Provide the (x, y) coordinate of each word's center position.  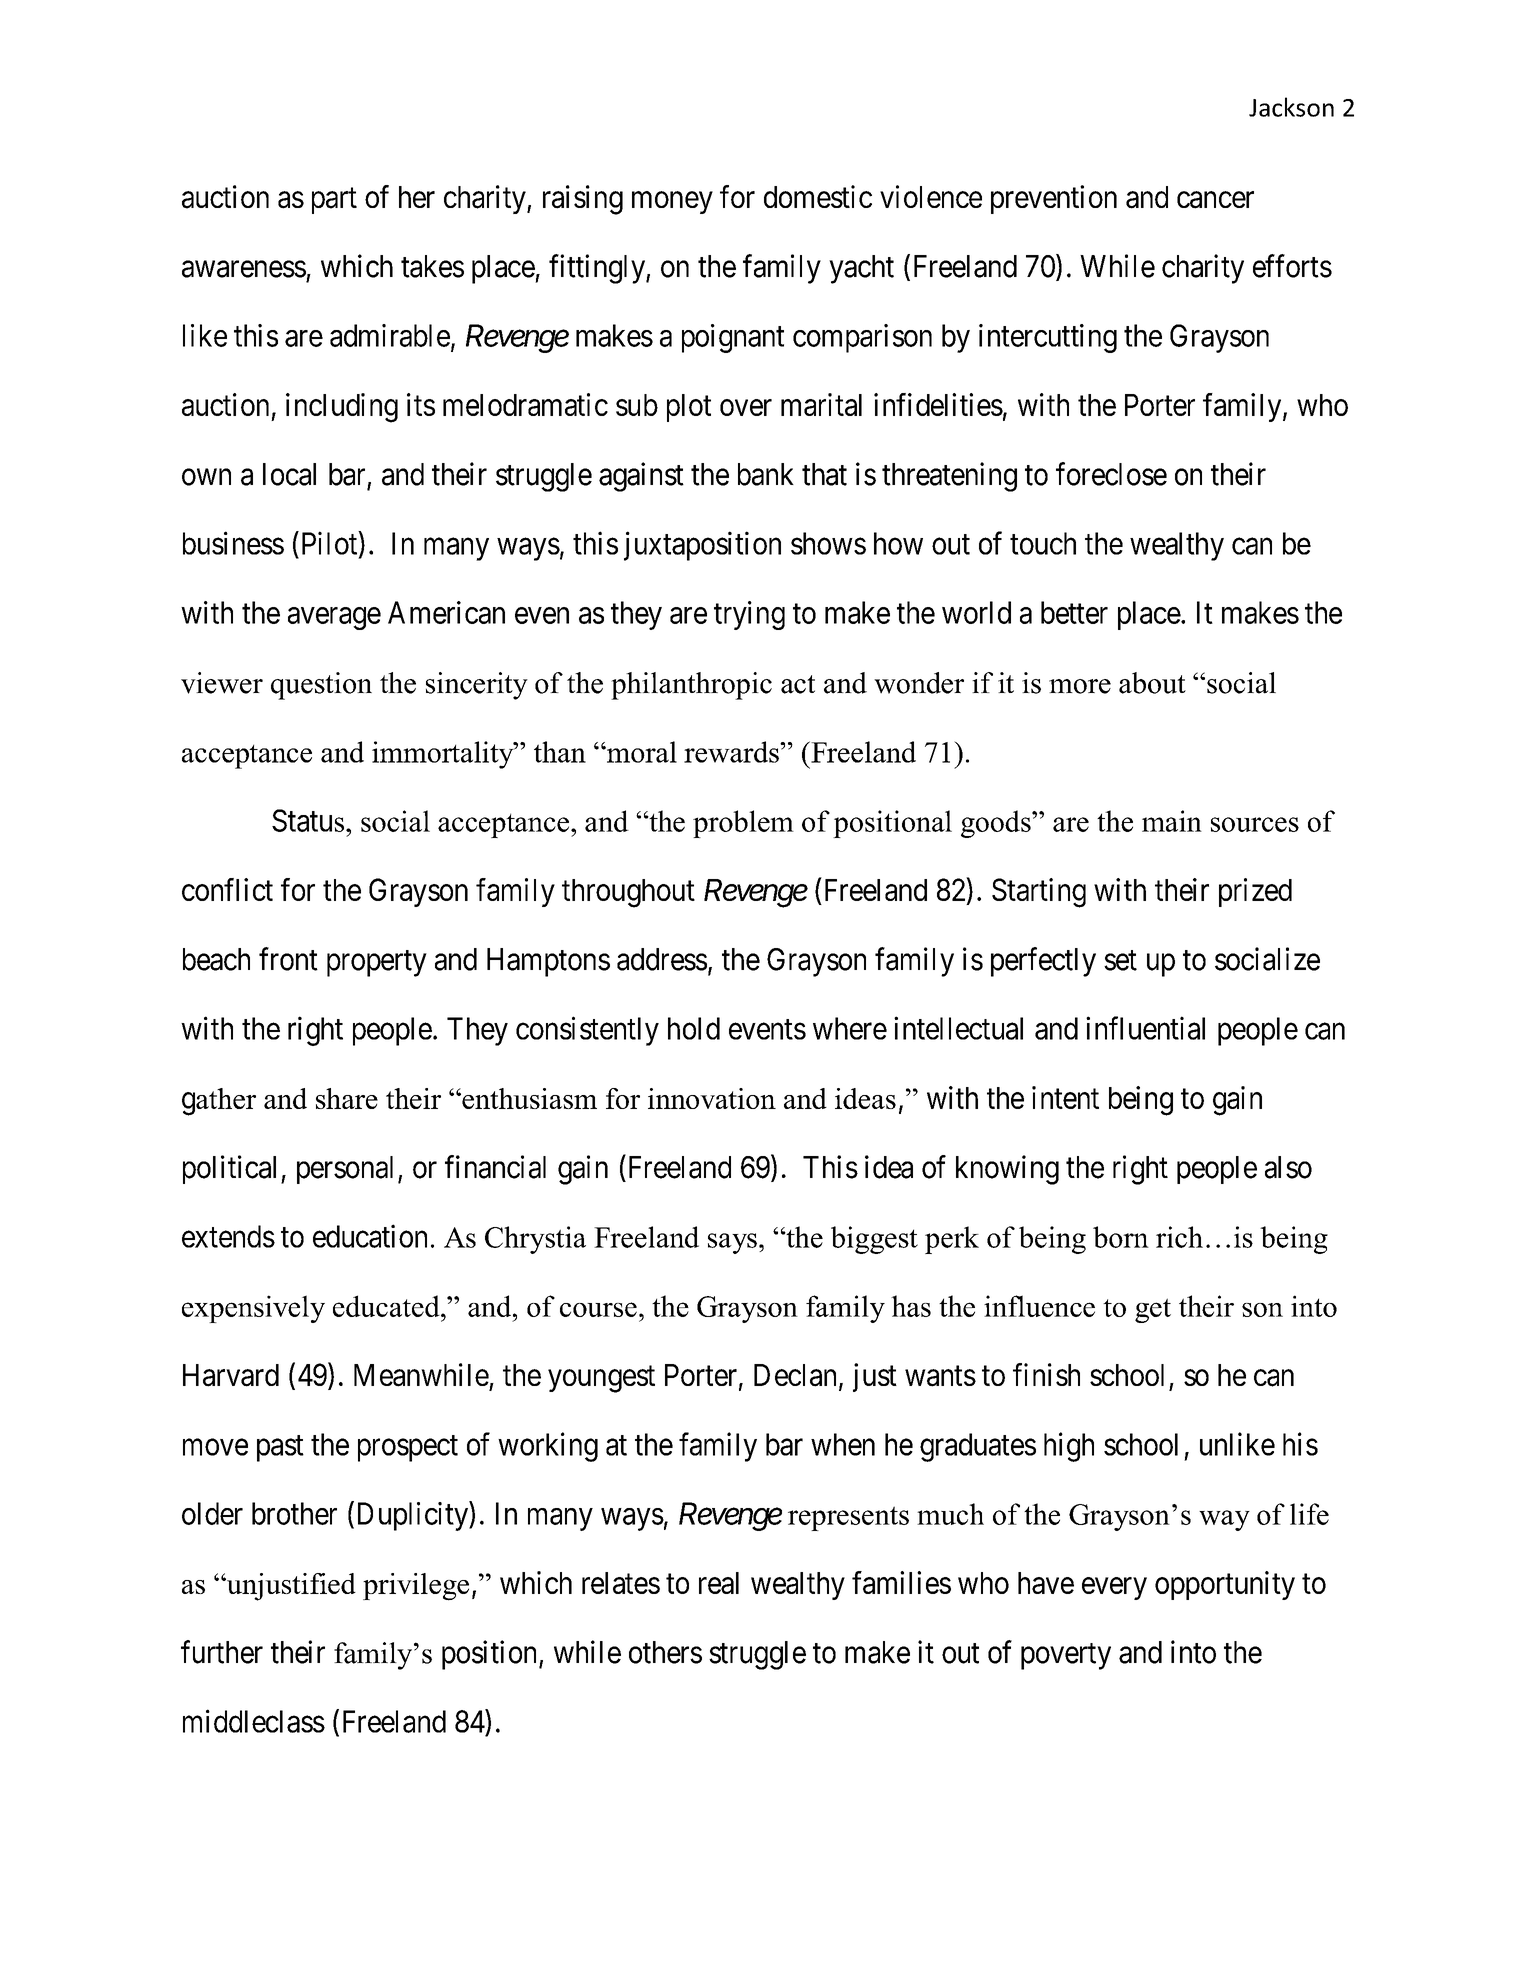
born (1121, 1237)
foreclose (1111, 474)
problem (743, 824)
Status (309, 820)
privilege (416, 1587)
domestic (818, 196)
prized (1255, 892)
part (334, 201)
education (370, 1236)
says (732, 1243)
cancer (1215, 200)
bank (766, 474)
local (289, 474)
